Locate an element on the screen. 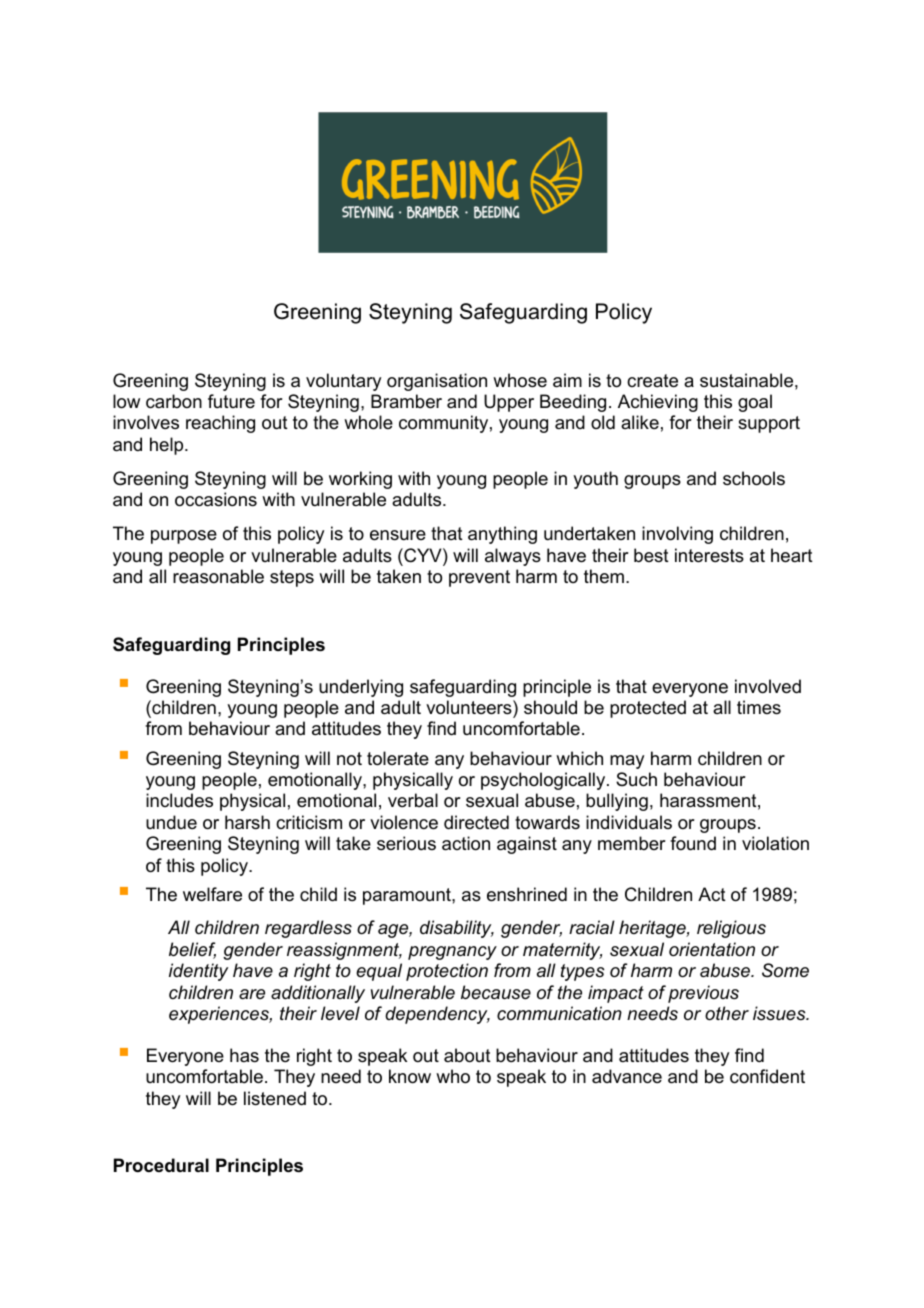 The height and width of the screenshot is (1308, 924). Such is located at coordinates (636, 779).
